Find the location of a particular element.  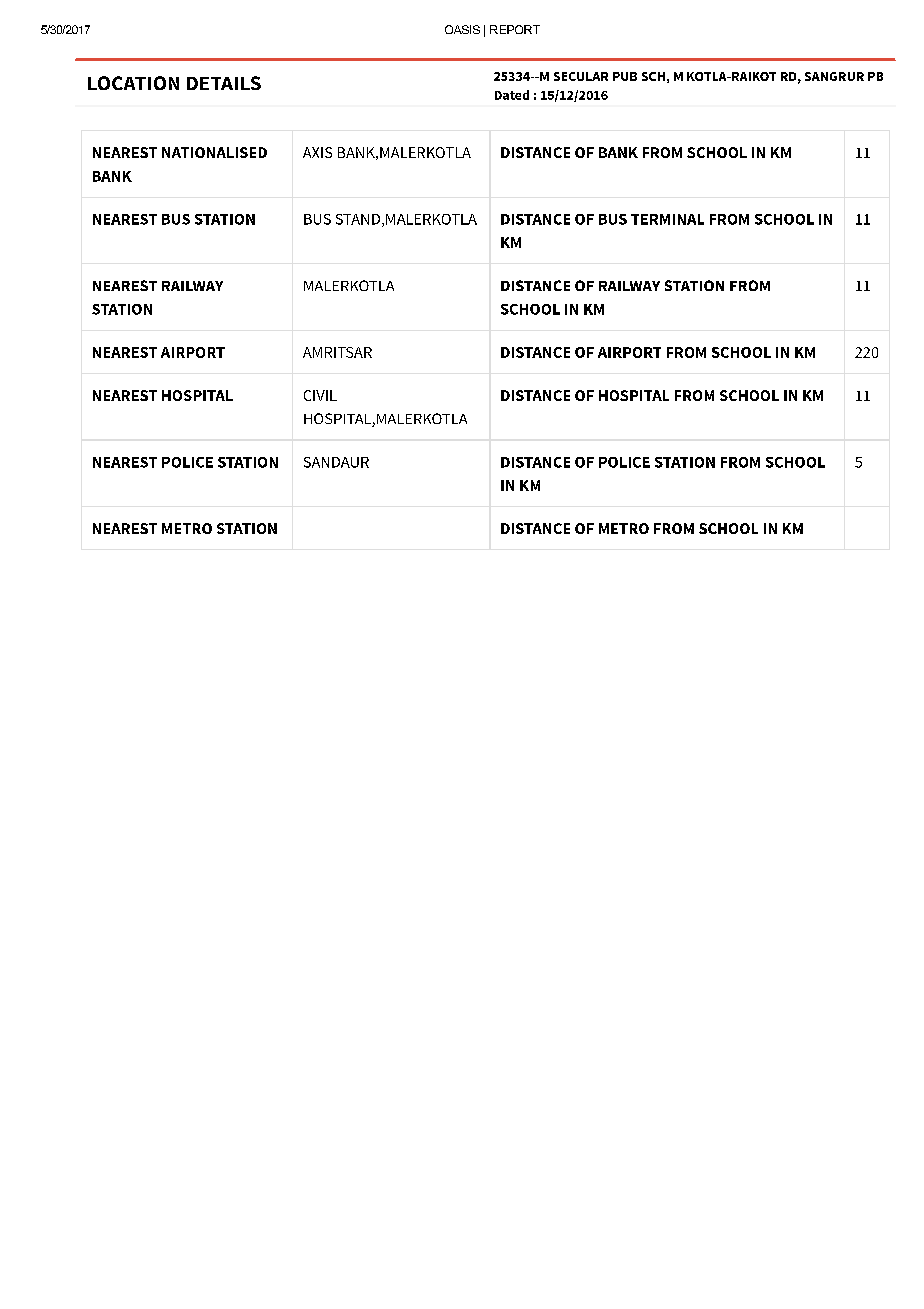

TERMINAL is located at coordinates (667, 219).
